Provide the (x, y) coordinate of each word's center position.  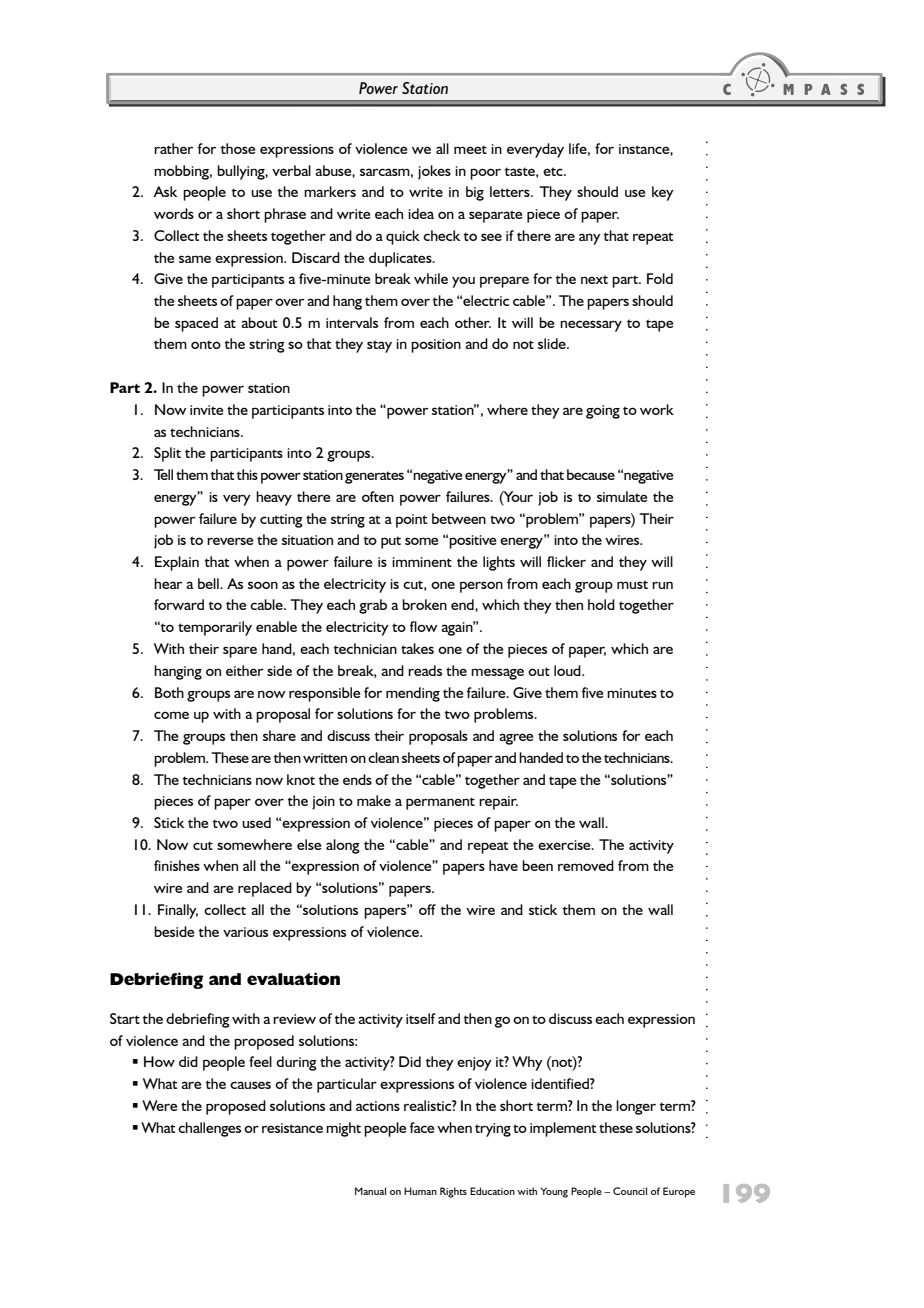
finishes (177, 865)
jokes (434, 172)
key (663, 193)
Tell (163, 474)
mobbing (183, 172)
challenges (209, 1129)
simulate (622, 496)
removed (586, 865)
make (374, 800)
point (411, 521)
